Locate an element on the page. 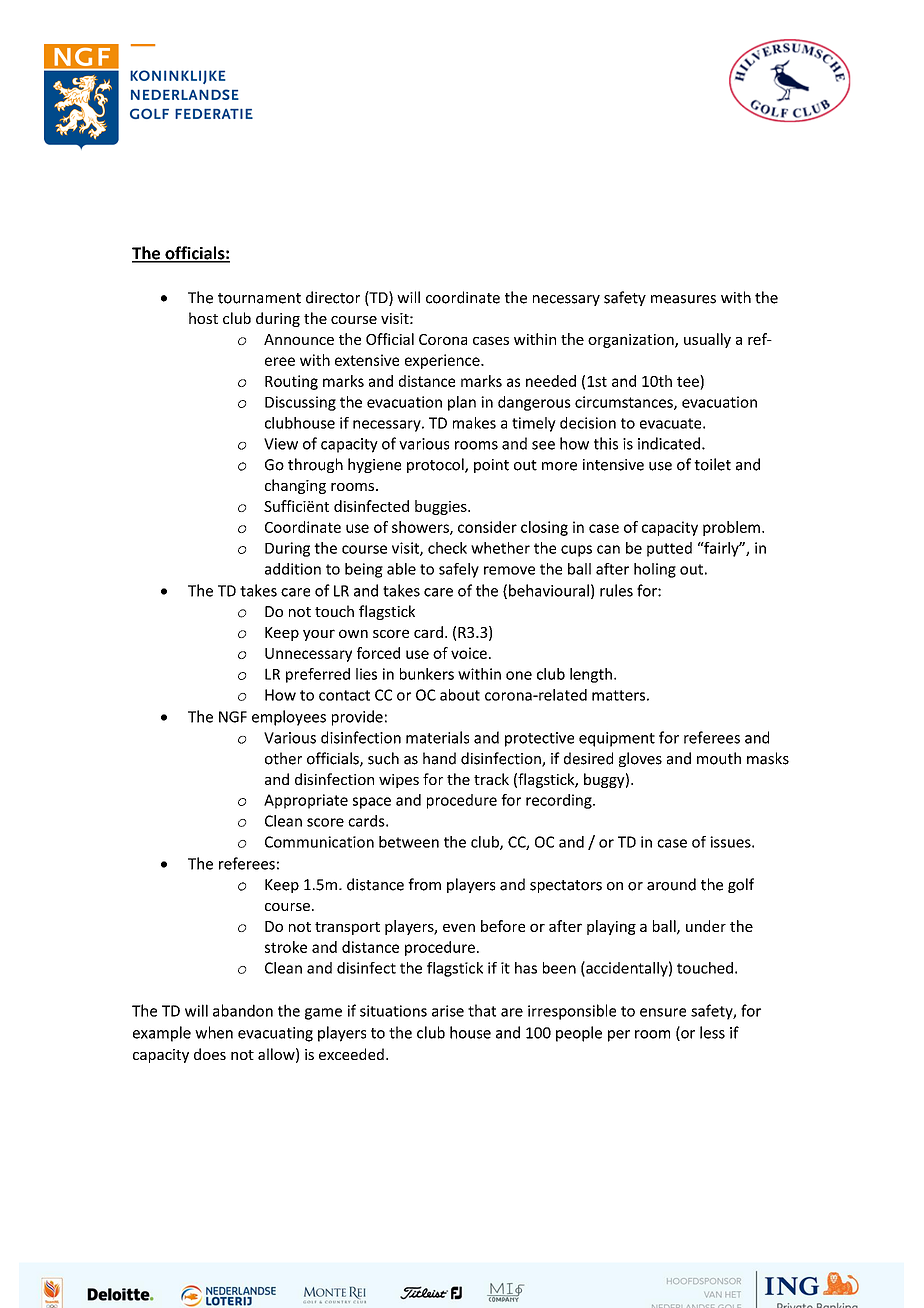 The height and width of the page is (1308, 924). host is located at coordinates (203, 318).
